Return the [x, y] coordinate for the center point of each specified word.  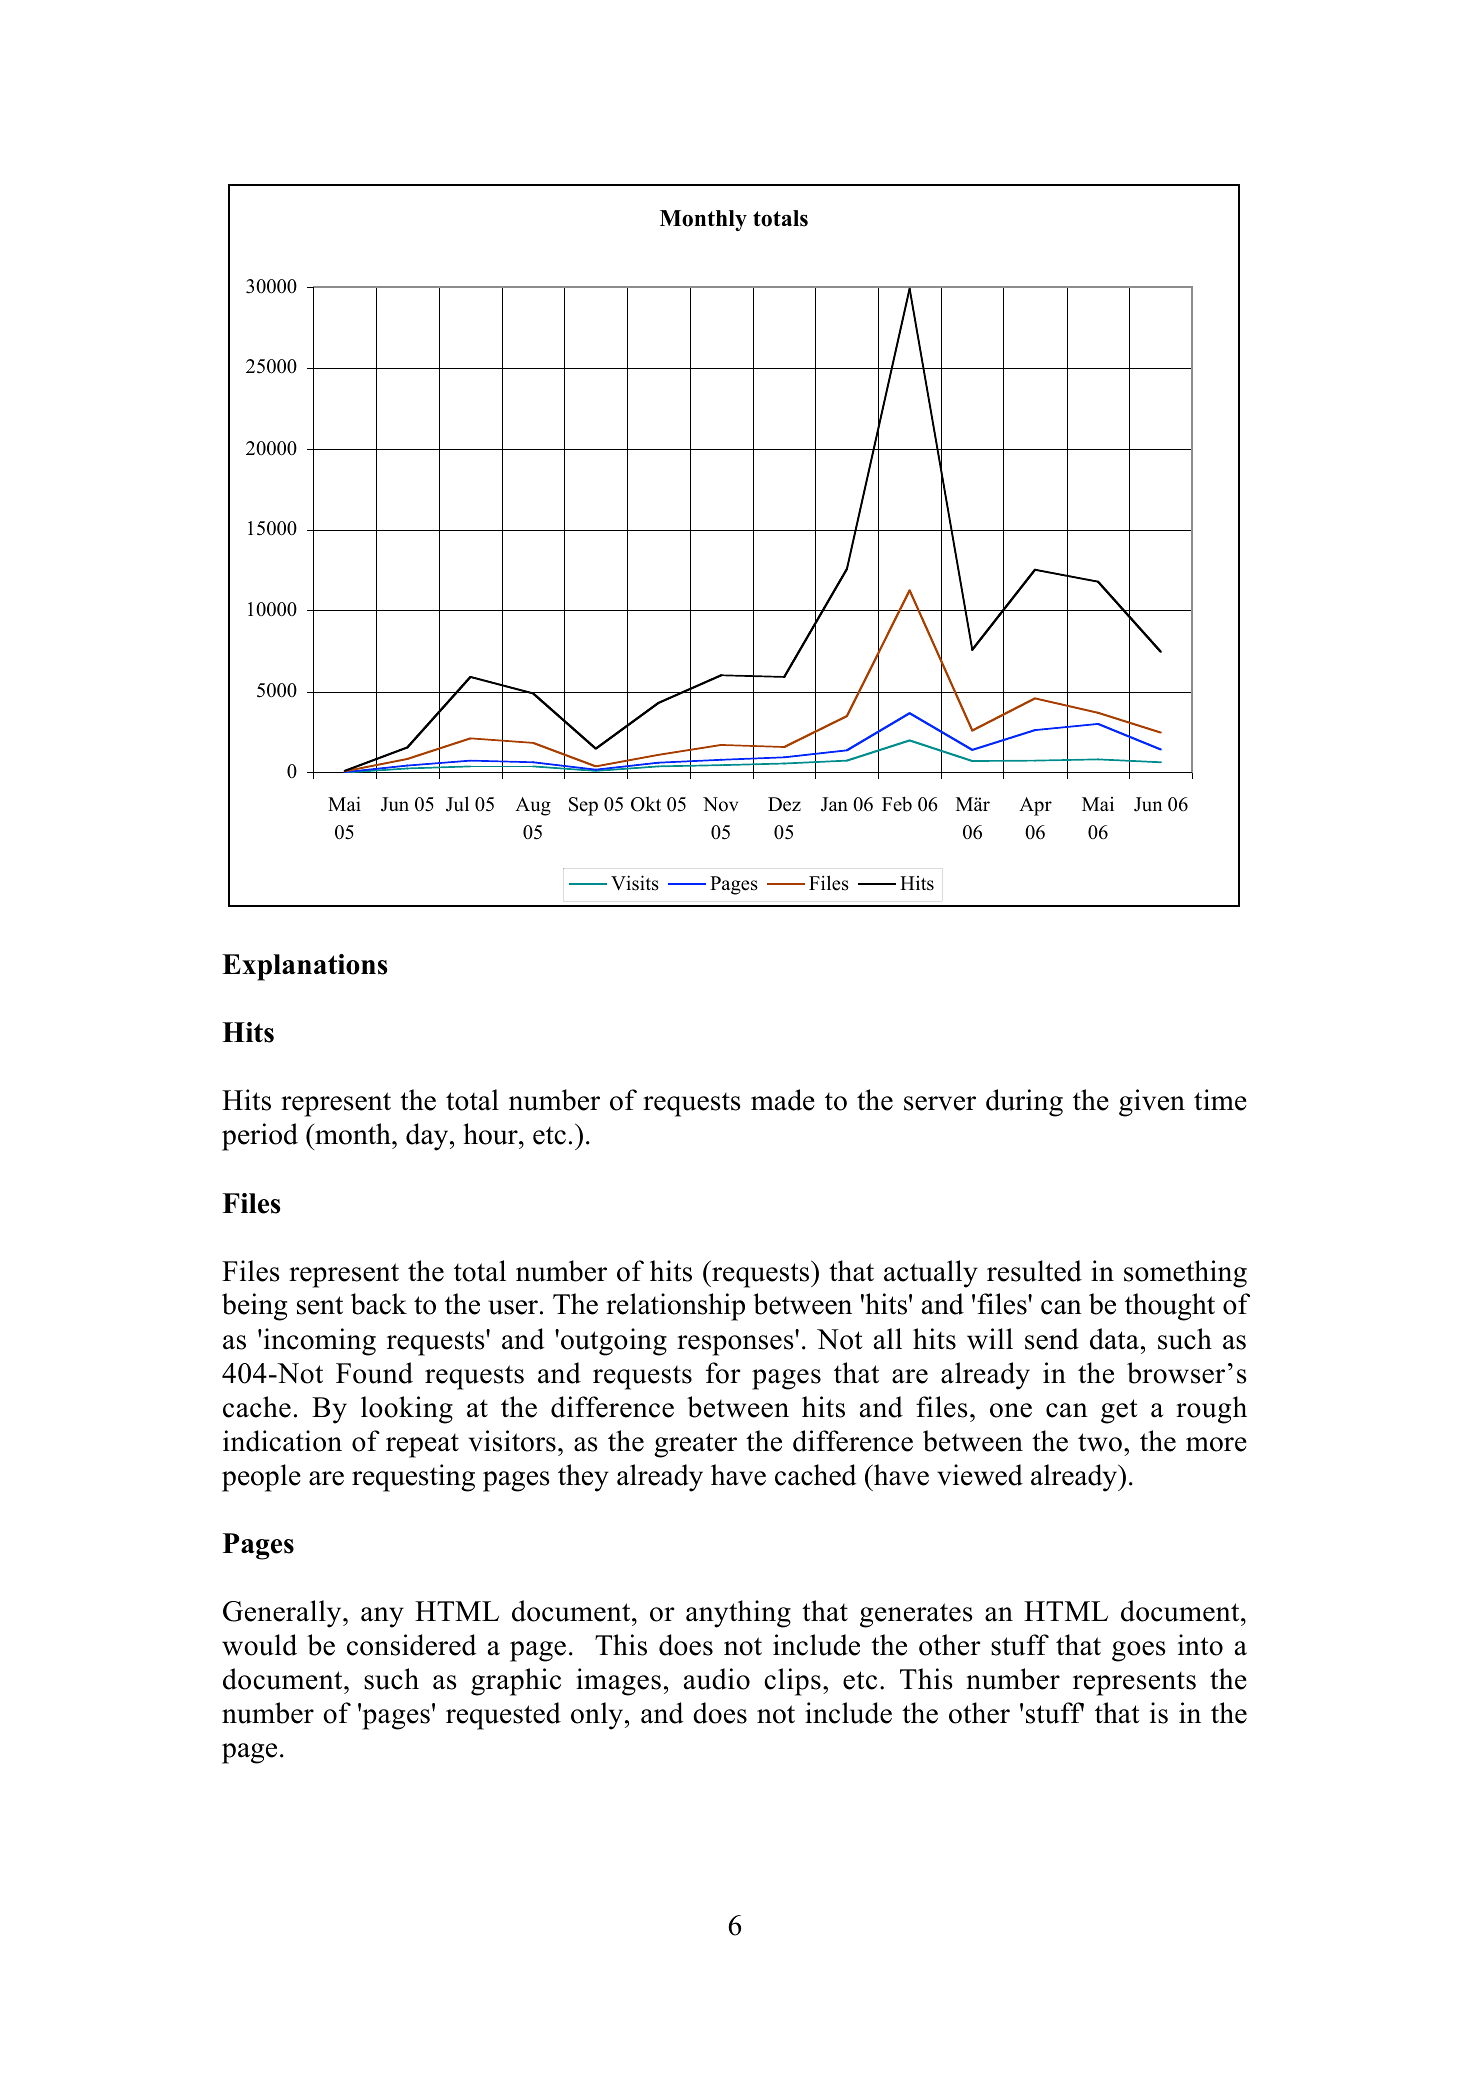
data [1114, 1339]
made [783, 1100]
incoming [318, 1342]
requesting [413, 1478]
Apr [1035, 806]
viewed [980, 1475]
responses [735, 1345]
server [940, 1103]
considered [411, 1645]
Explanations [304, 967]
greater [695, 1445]
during [1024, 1103]
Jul [457, 804]
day [428, 1137]
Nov [720, 804]
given [1152, 1103]
